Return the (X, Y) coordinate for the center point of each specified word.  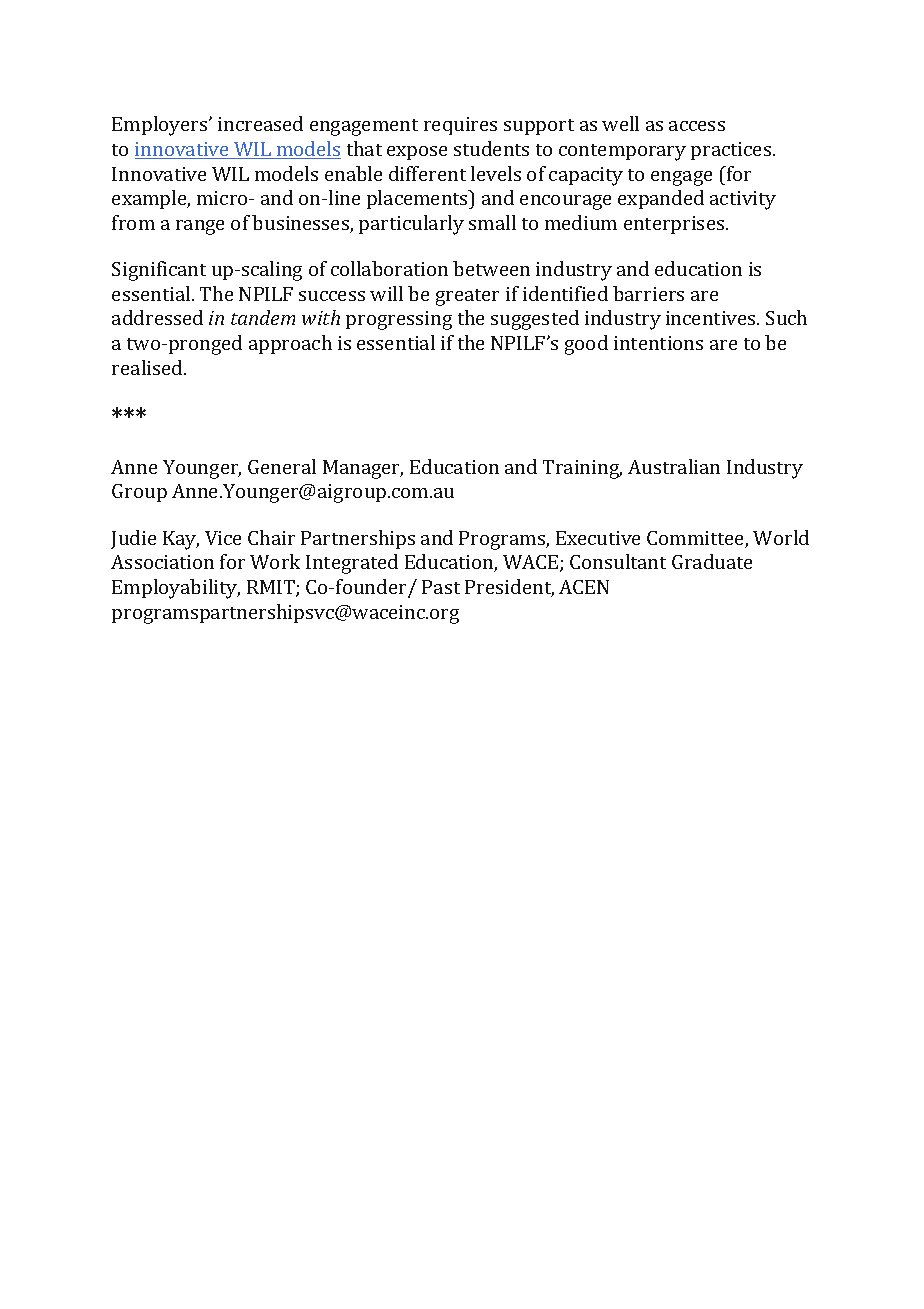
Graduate (712, 561)
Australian (674, 466)
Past (441, 587)
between (491, 268)
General (282, 466)
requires (460, 126)
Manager (363, 469)
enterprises (675, 225)
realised (148, 367)
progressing (399, 320)
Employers (161, 126)
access (697, 126)
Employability (176, 589)
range (200, 227)
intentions (658, 343)
